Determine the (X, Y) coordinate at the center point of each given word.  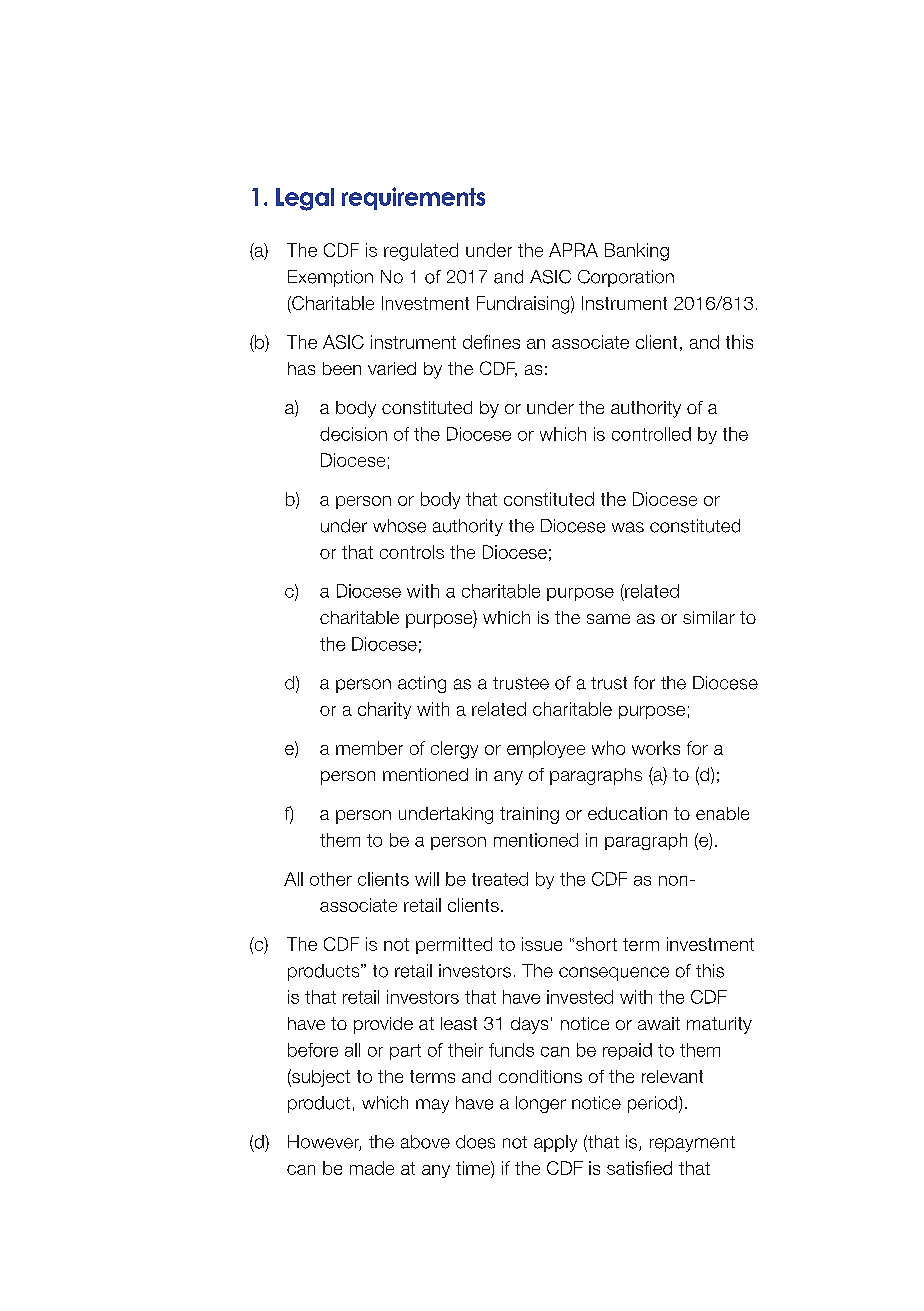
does (475, 1142)
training (529, 815)
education (627, 813)
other (331, 879)
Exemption (330, 278)
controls (412, 552)
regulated (421, 252)
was (628, 527)
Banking (637, 252)
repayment (692, 1144)
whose (399, 526)
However (324, 1143)
